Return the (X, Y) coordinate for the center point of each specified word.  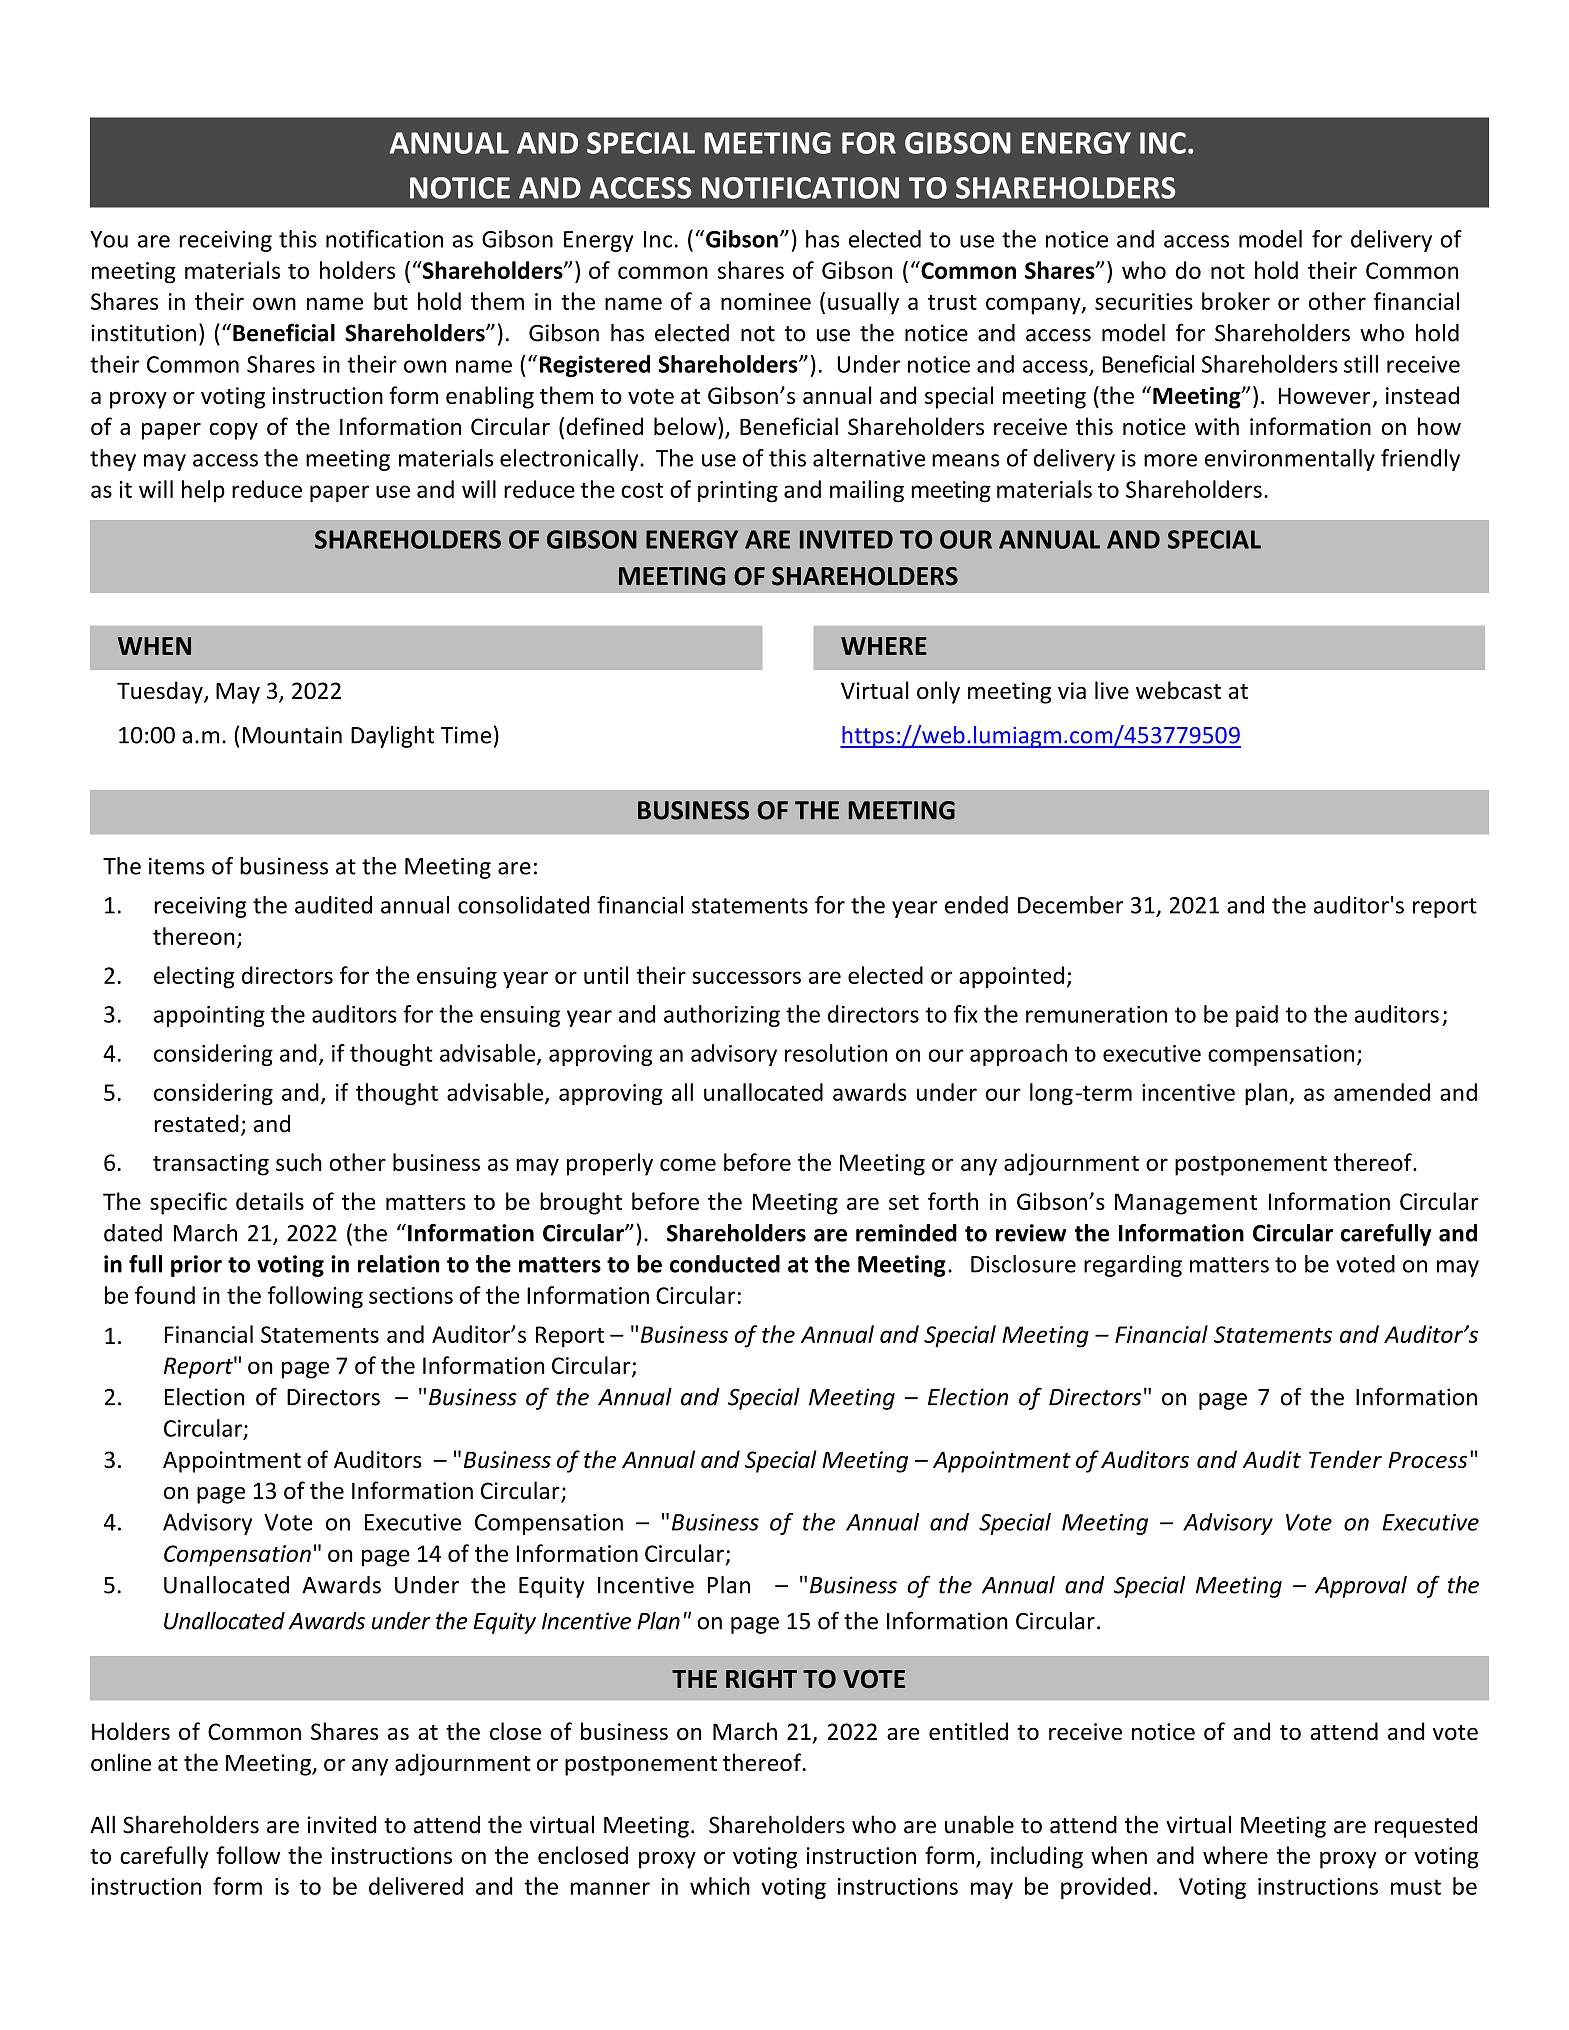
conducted (725, 1264)
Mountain (292, 735)
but (391, 301)
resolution (836, 1053)
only (938, 692)
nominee (766, 301)
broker (1236, 301)
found (165, 1295)
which (720, 1886)
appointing (209, 1016)
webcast (1178, 690)
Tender (1345, 1459)
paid (1257, 1016)
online (121, 1762)
